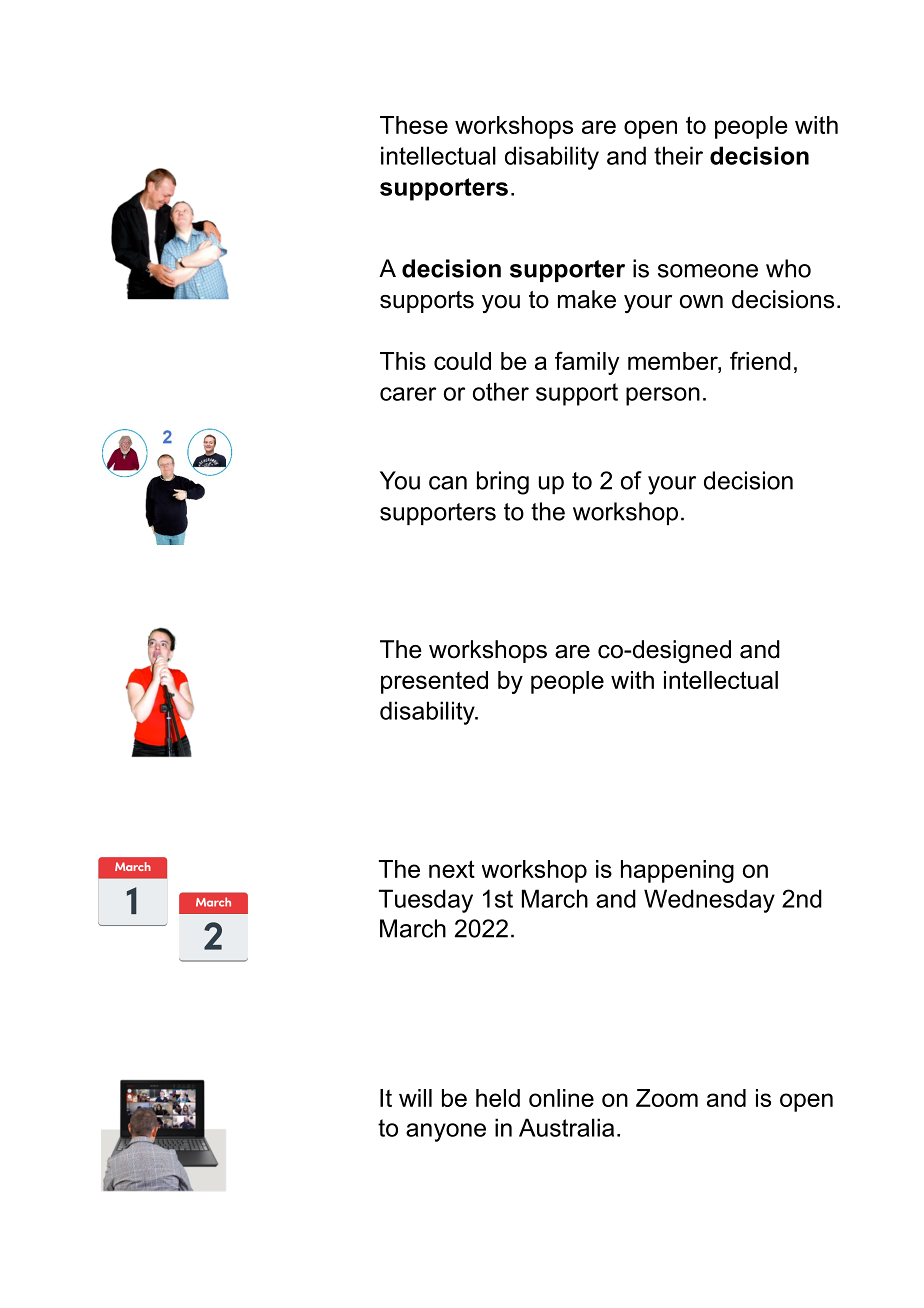  Describe the element at coordinates (434, 682) in the page. I see `presented` at that location.
